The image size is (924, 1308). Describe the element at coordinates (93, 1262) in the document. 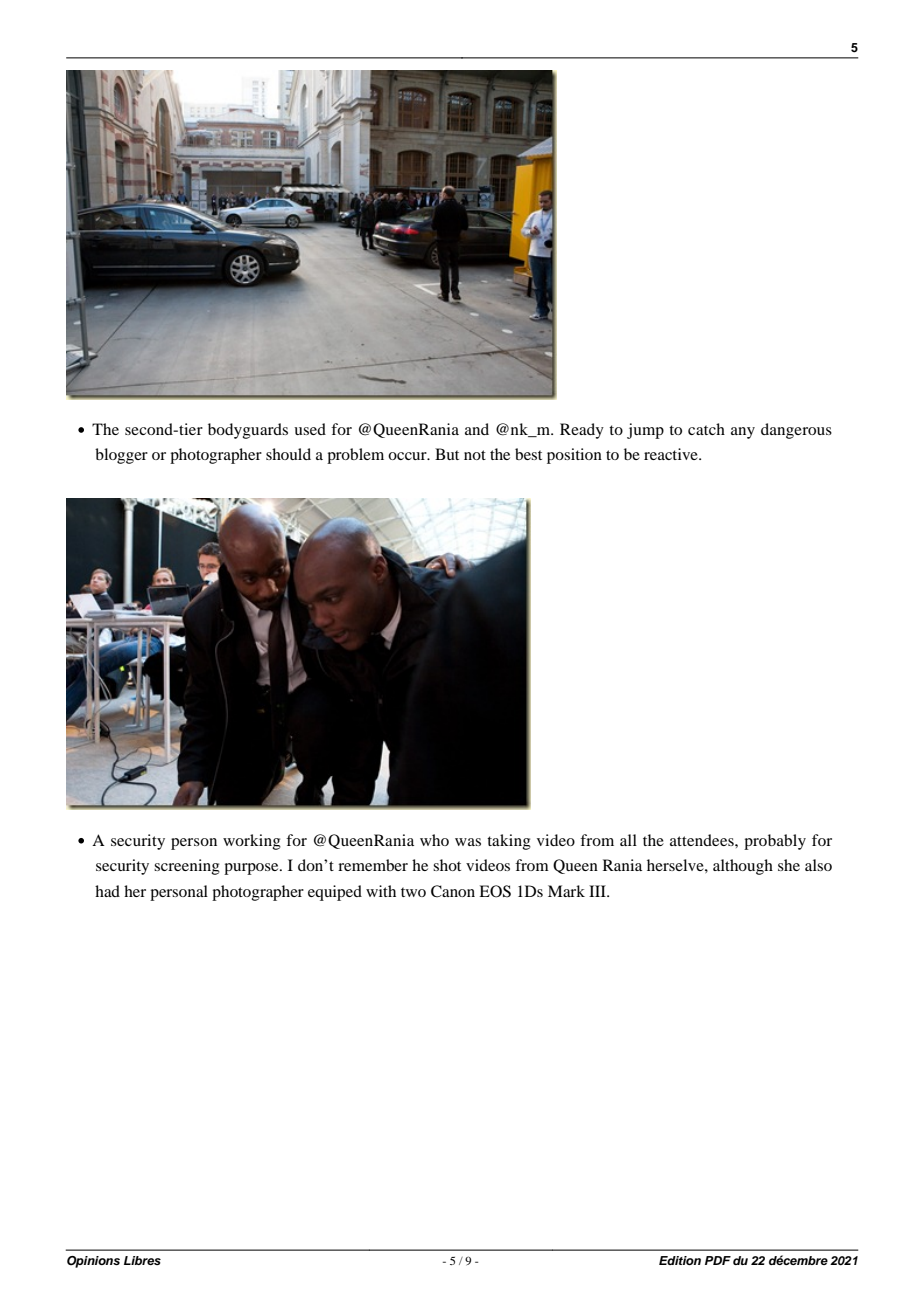

I see `Opinions` at that location.
